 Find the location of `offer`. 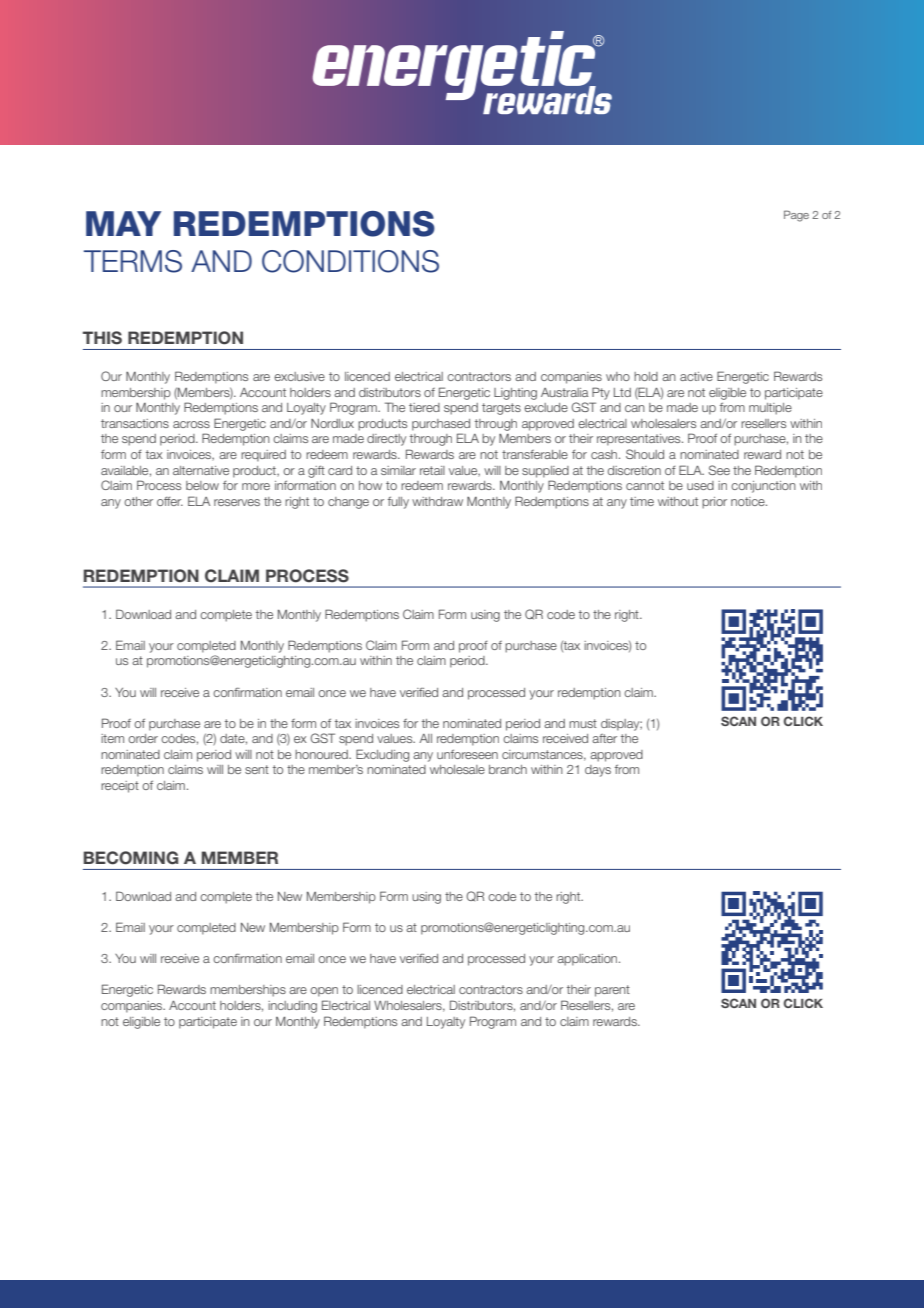

offer is located at coordinates (170, 501).
